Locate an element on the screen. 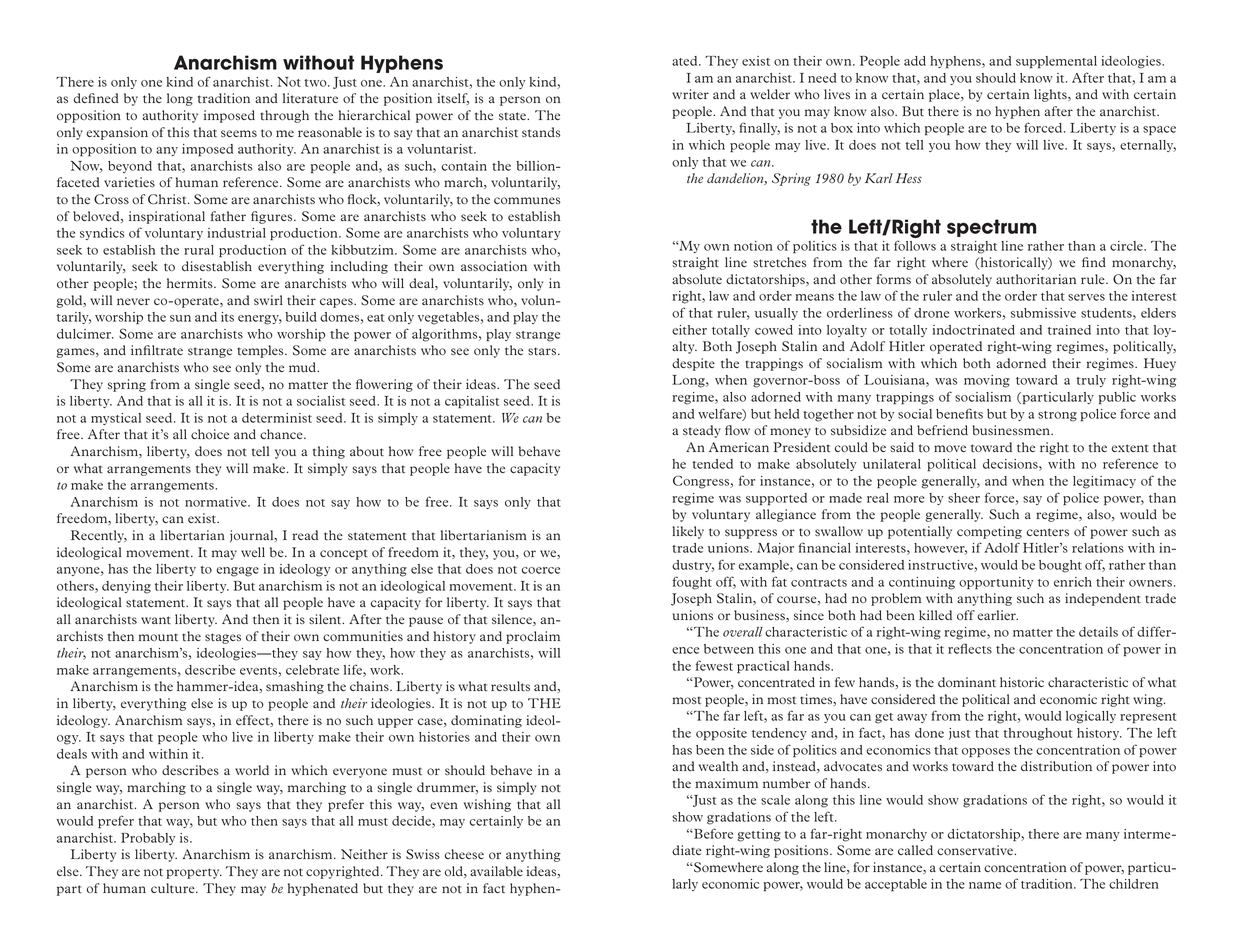 Image resolution: width=1233 pixels, height=952 pixels. legitimacy is located at coordinates (1104, 482).
